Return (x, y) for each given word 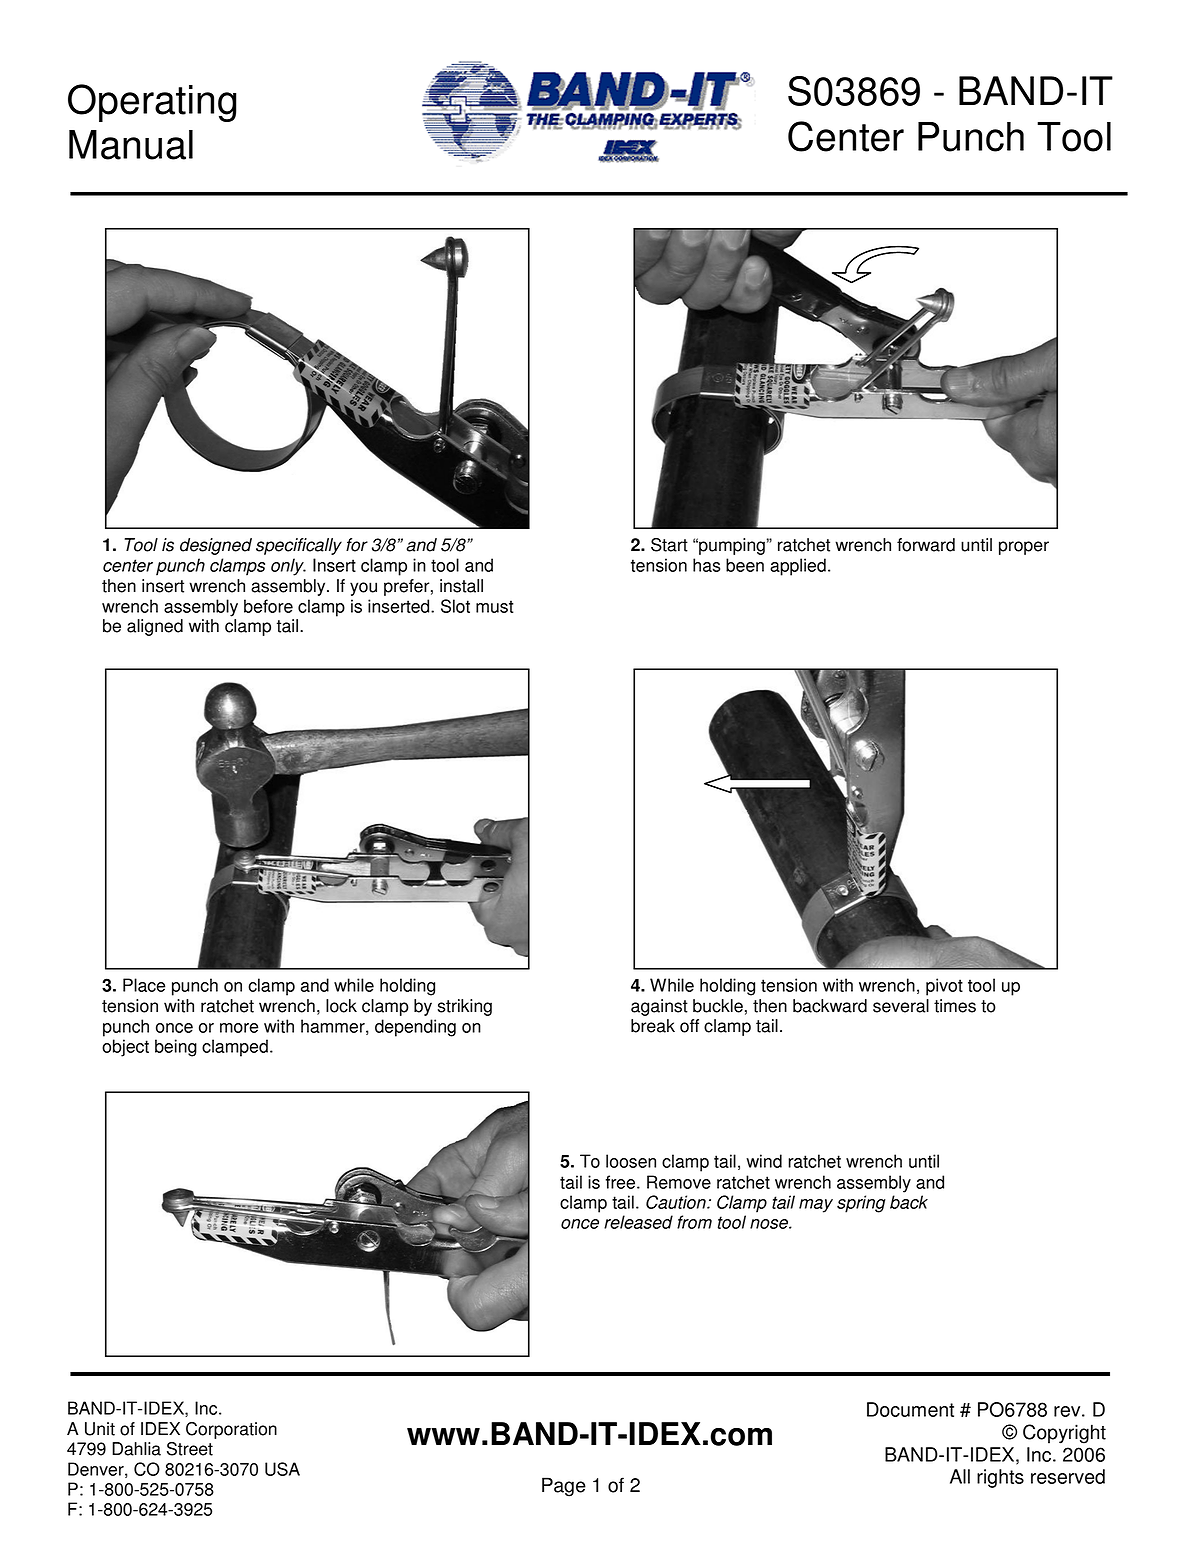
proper (1024, 548)
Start (669, 545)
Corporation (231, 1430)
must (495, 606)
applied (798, 567)
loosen (631, 1161)
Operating (152, 103)
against (659, 1007)
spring (861, 1204)
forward (926, 545)
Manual (131, 145)
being (176, 1048)
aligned (155, 627)
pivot (944, 987)
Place (144, 985)
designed (216, 546)
